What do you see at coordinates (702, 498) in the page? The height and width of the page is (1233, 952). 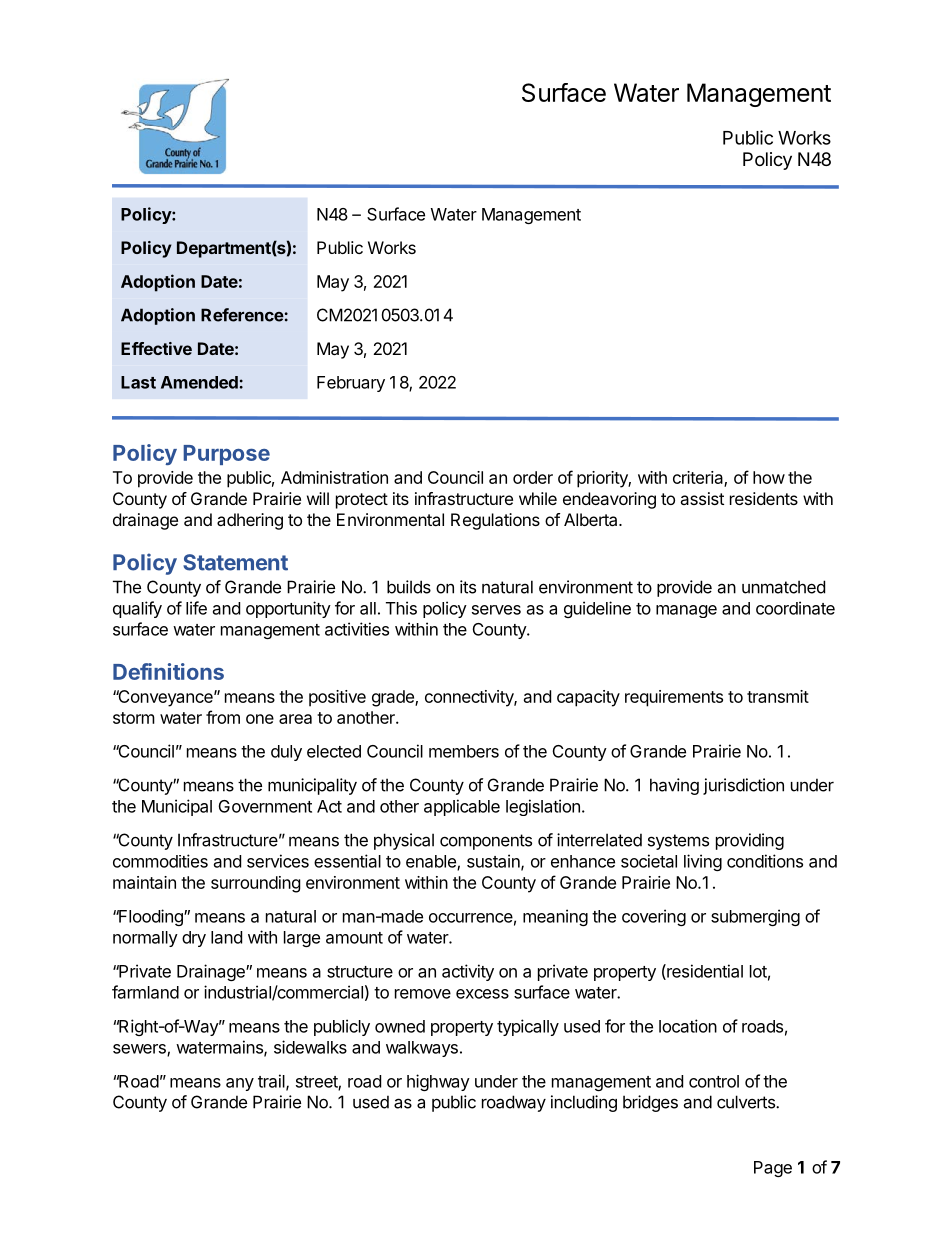 I see `assist` at bounding box center [702, 498].
